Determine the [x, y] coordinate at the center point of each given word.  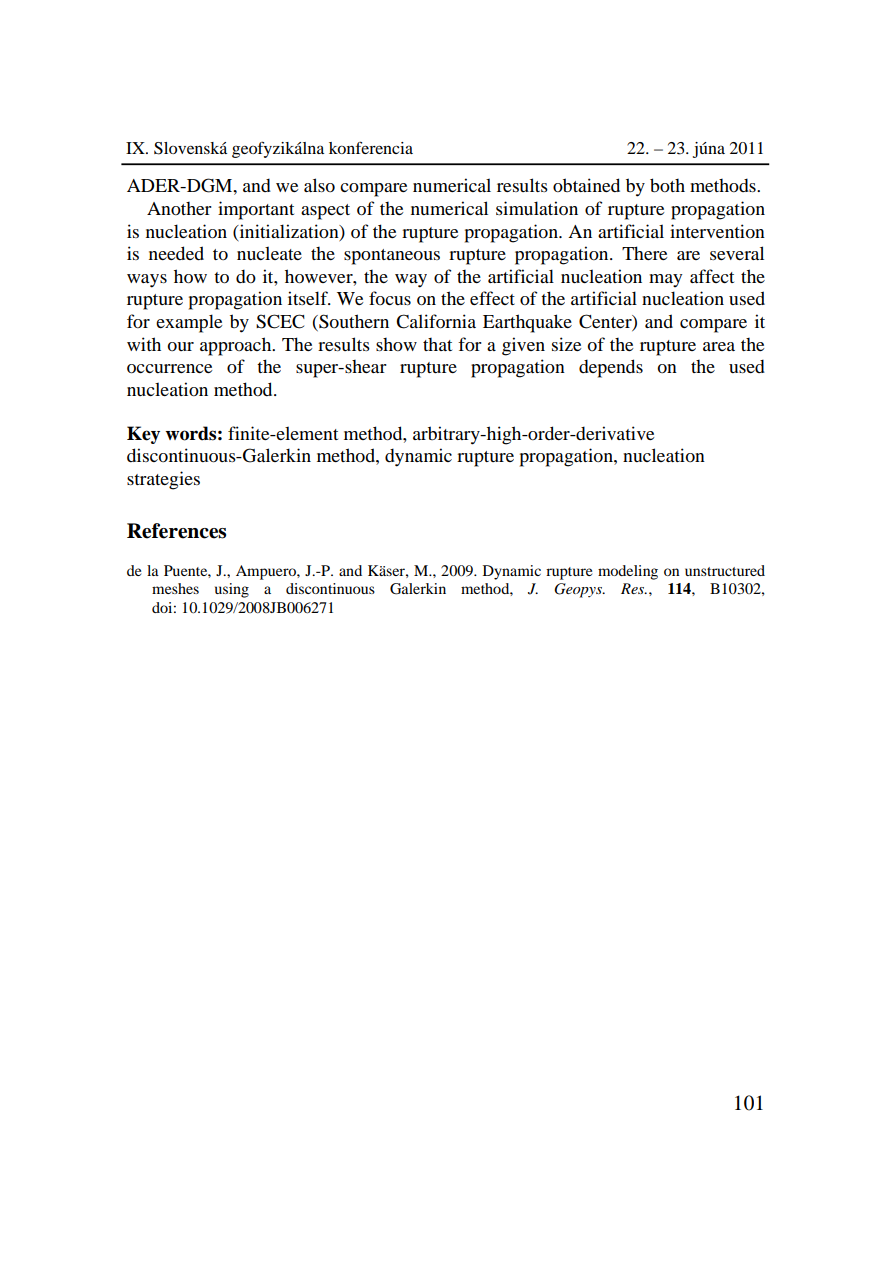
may [665, 280]
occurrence [169, 369]
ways [147, 281]
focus [390, 298]
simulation [537, 208]
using [232, 590]
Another [179, 208]
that [437, 344]
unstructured [725, 570]
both [667, 185]
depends [611, 368]
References [176, 531]
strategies [163, 480]
